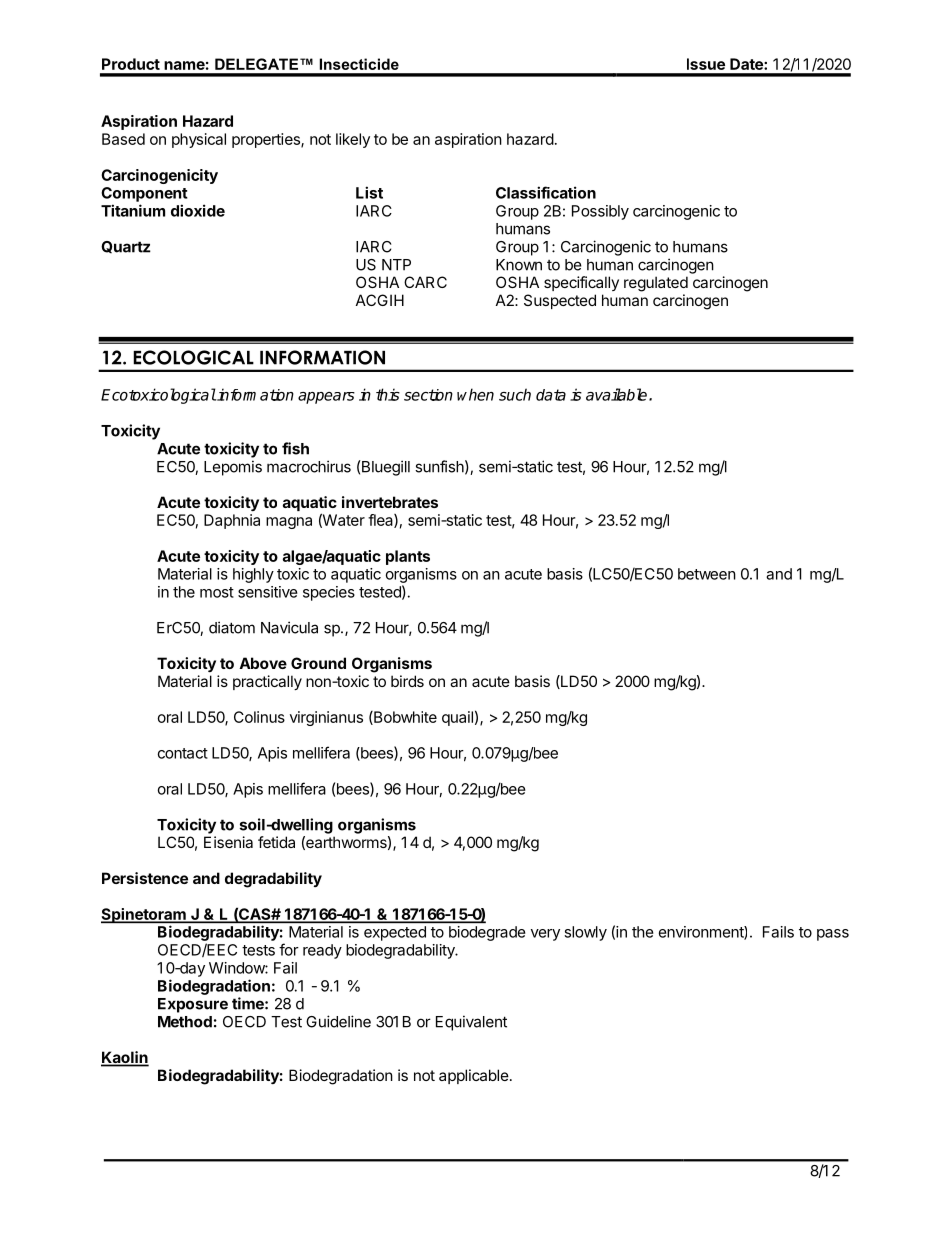 This image has height=1233, width=952. I want to click on between, so click(707, 574).
